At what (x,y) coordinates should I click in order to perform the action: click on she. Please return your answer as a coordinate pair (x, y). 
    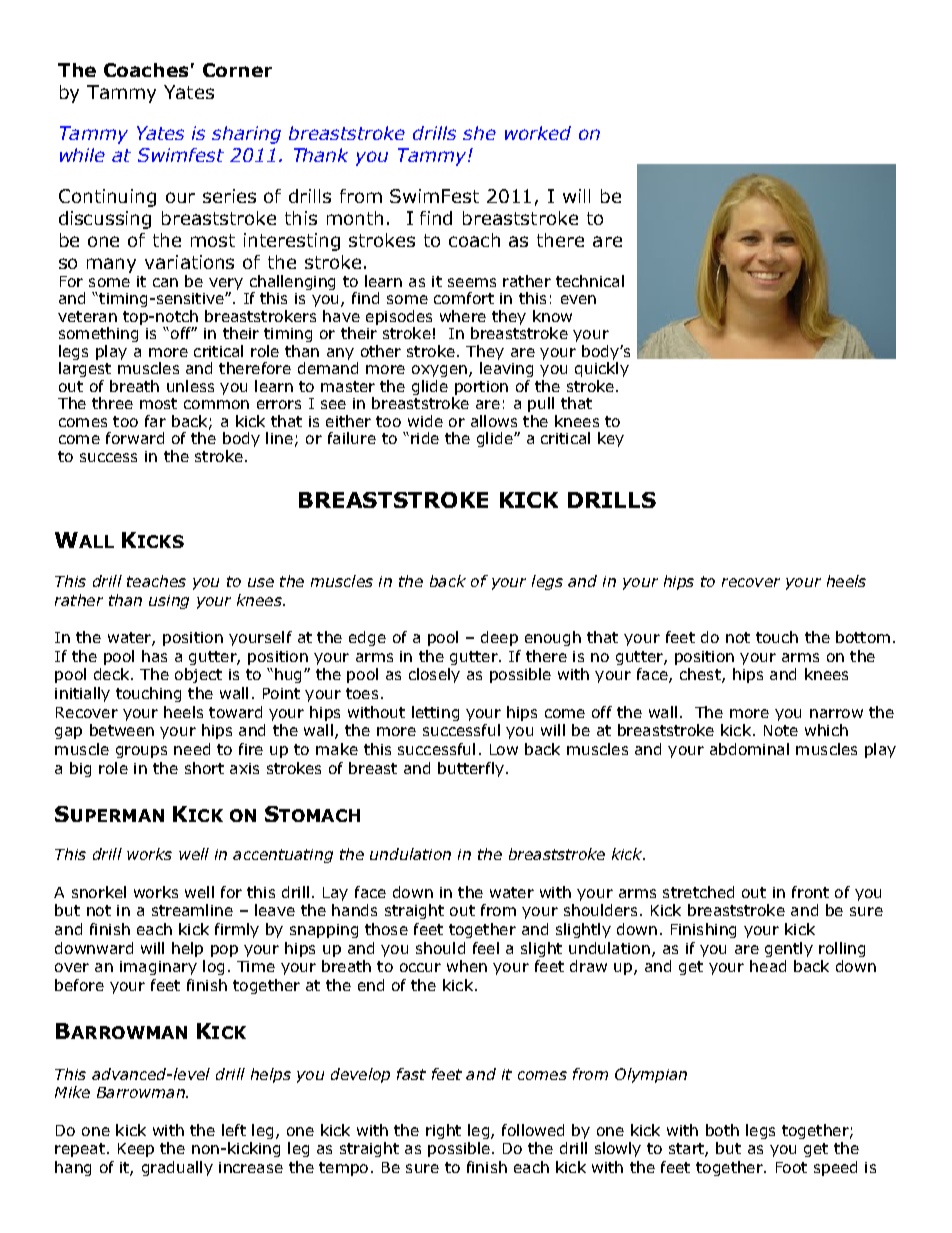
    Looking at the image, I should click on (479, 133).
